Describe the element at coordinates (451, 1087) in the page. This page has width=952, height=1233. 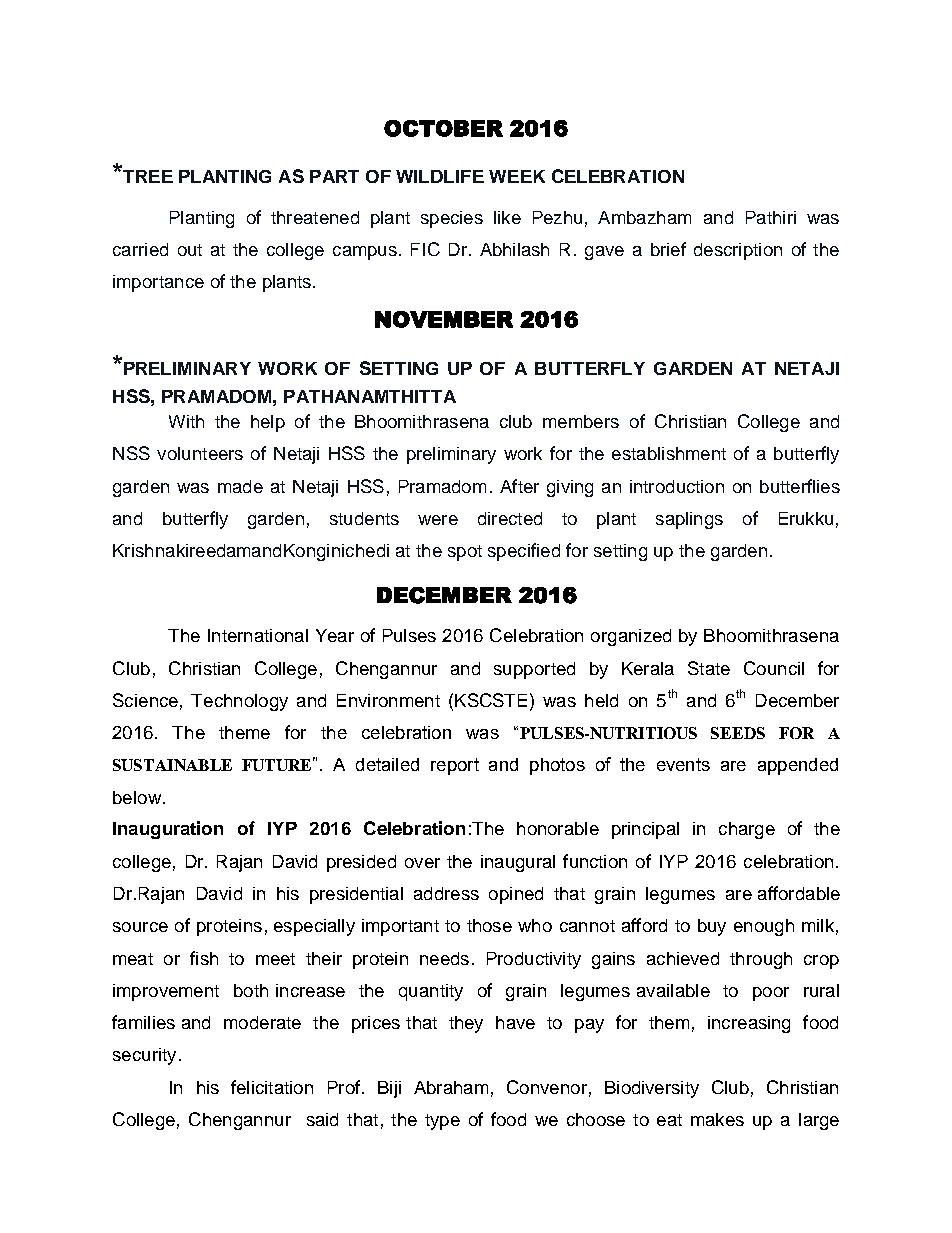
I see `Abraham` at that location.
